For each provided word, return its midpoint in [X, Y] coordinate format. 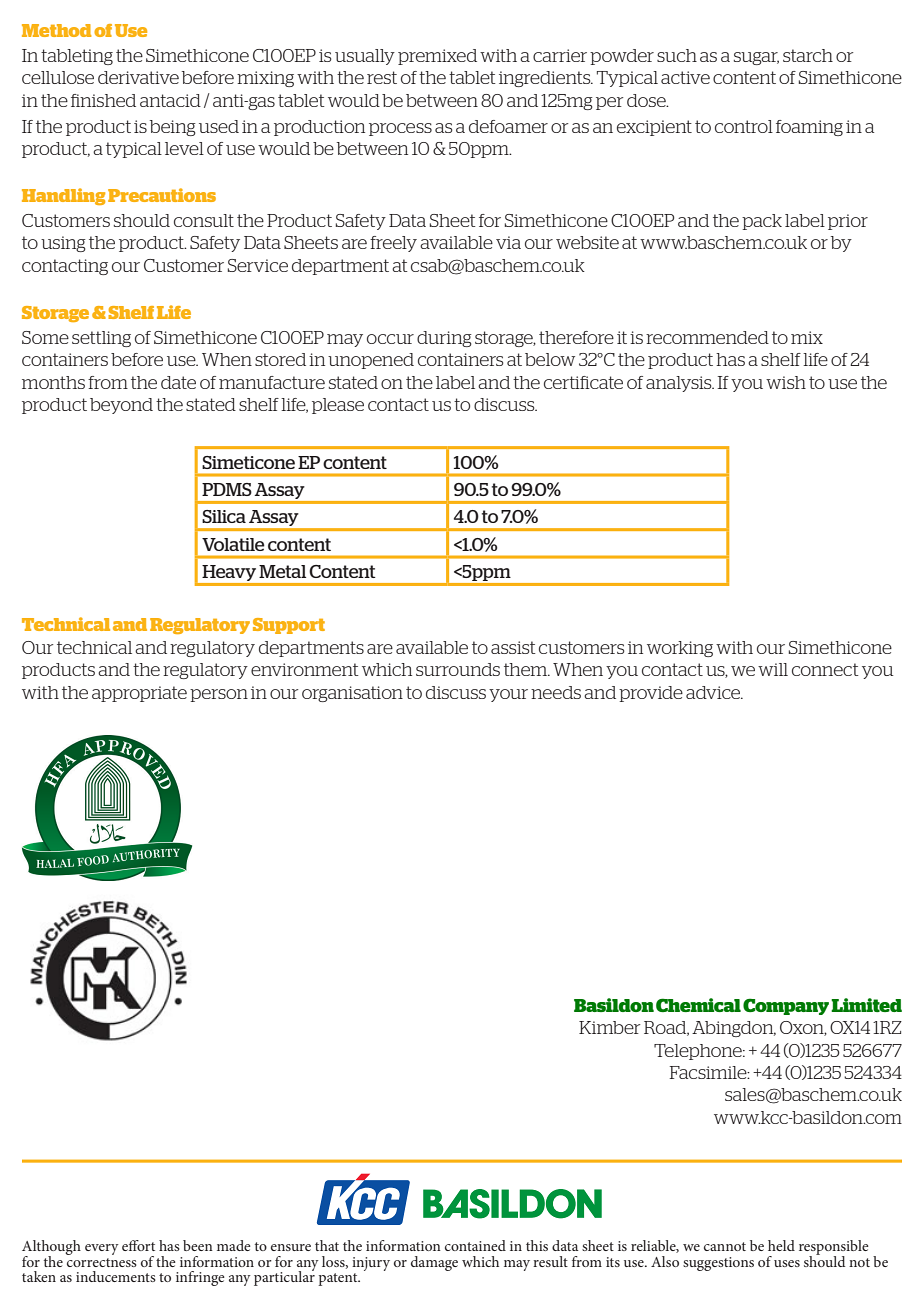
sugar [756, 58]
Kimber [609, 1027]
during [444, 339]
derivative [138, 77]
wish [786, 382]
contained [475, 1245]
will [773, 669]
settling [101, 339]
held [781, 1245]
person [219, 695]
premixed [437, 57]
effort [138, 1245]
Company [786, 1006]
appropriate [139, 694]
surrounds [458, 669]
